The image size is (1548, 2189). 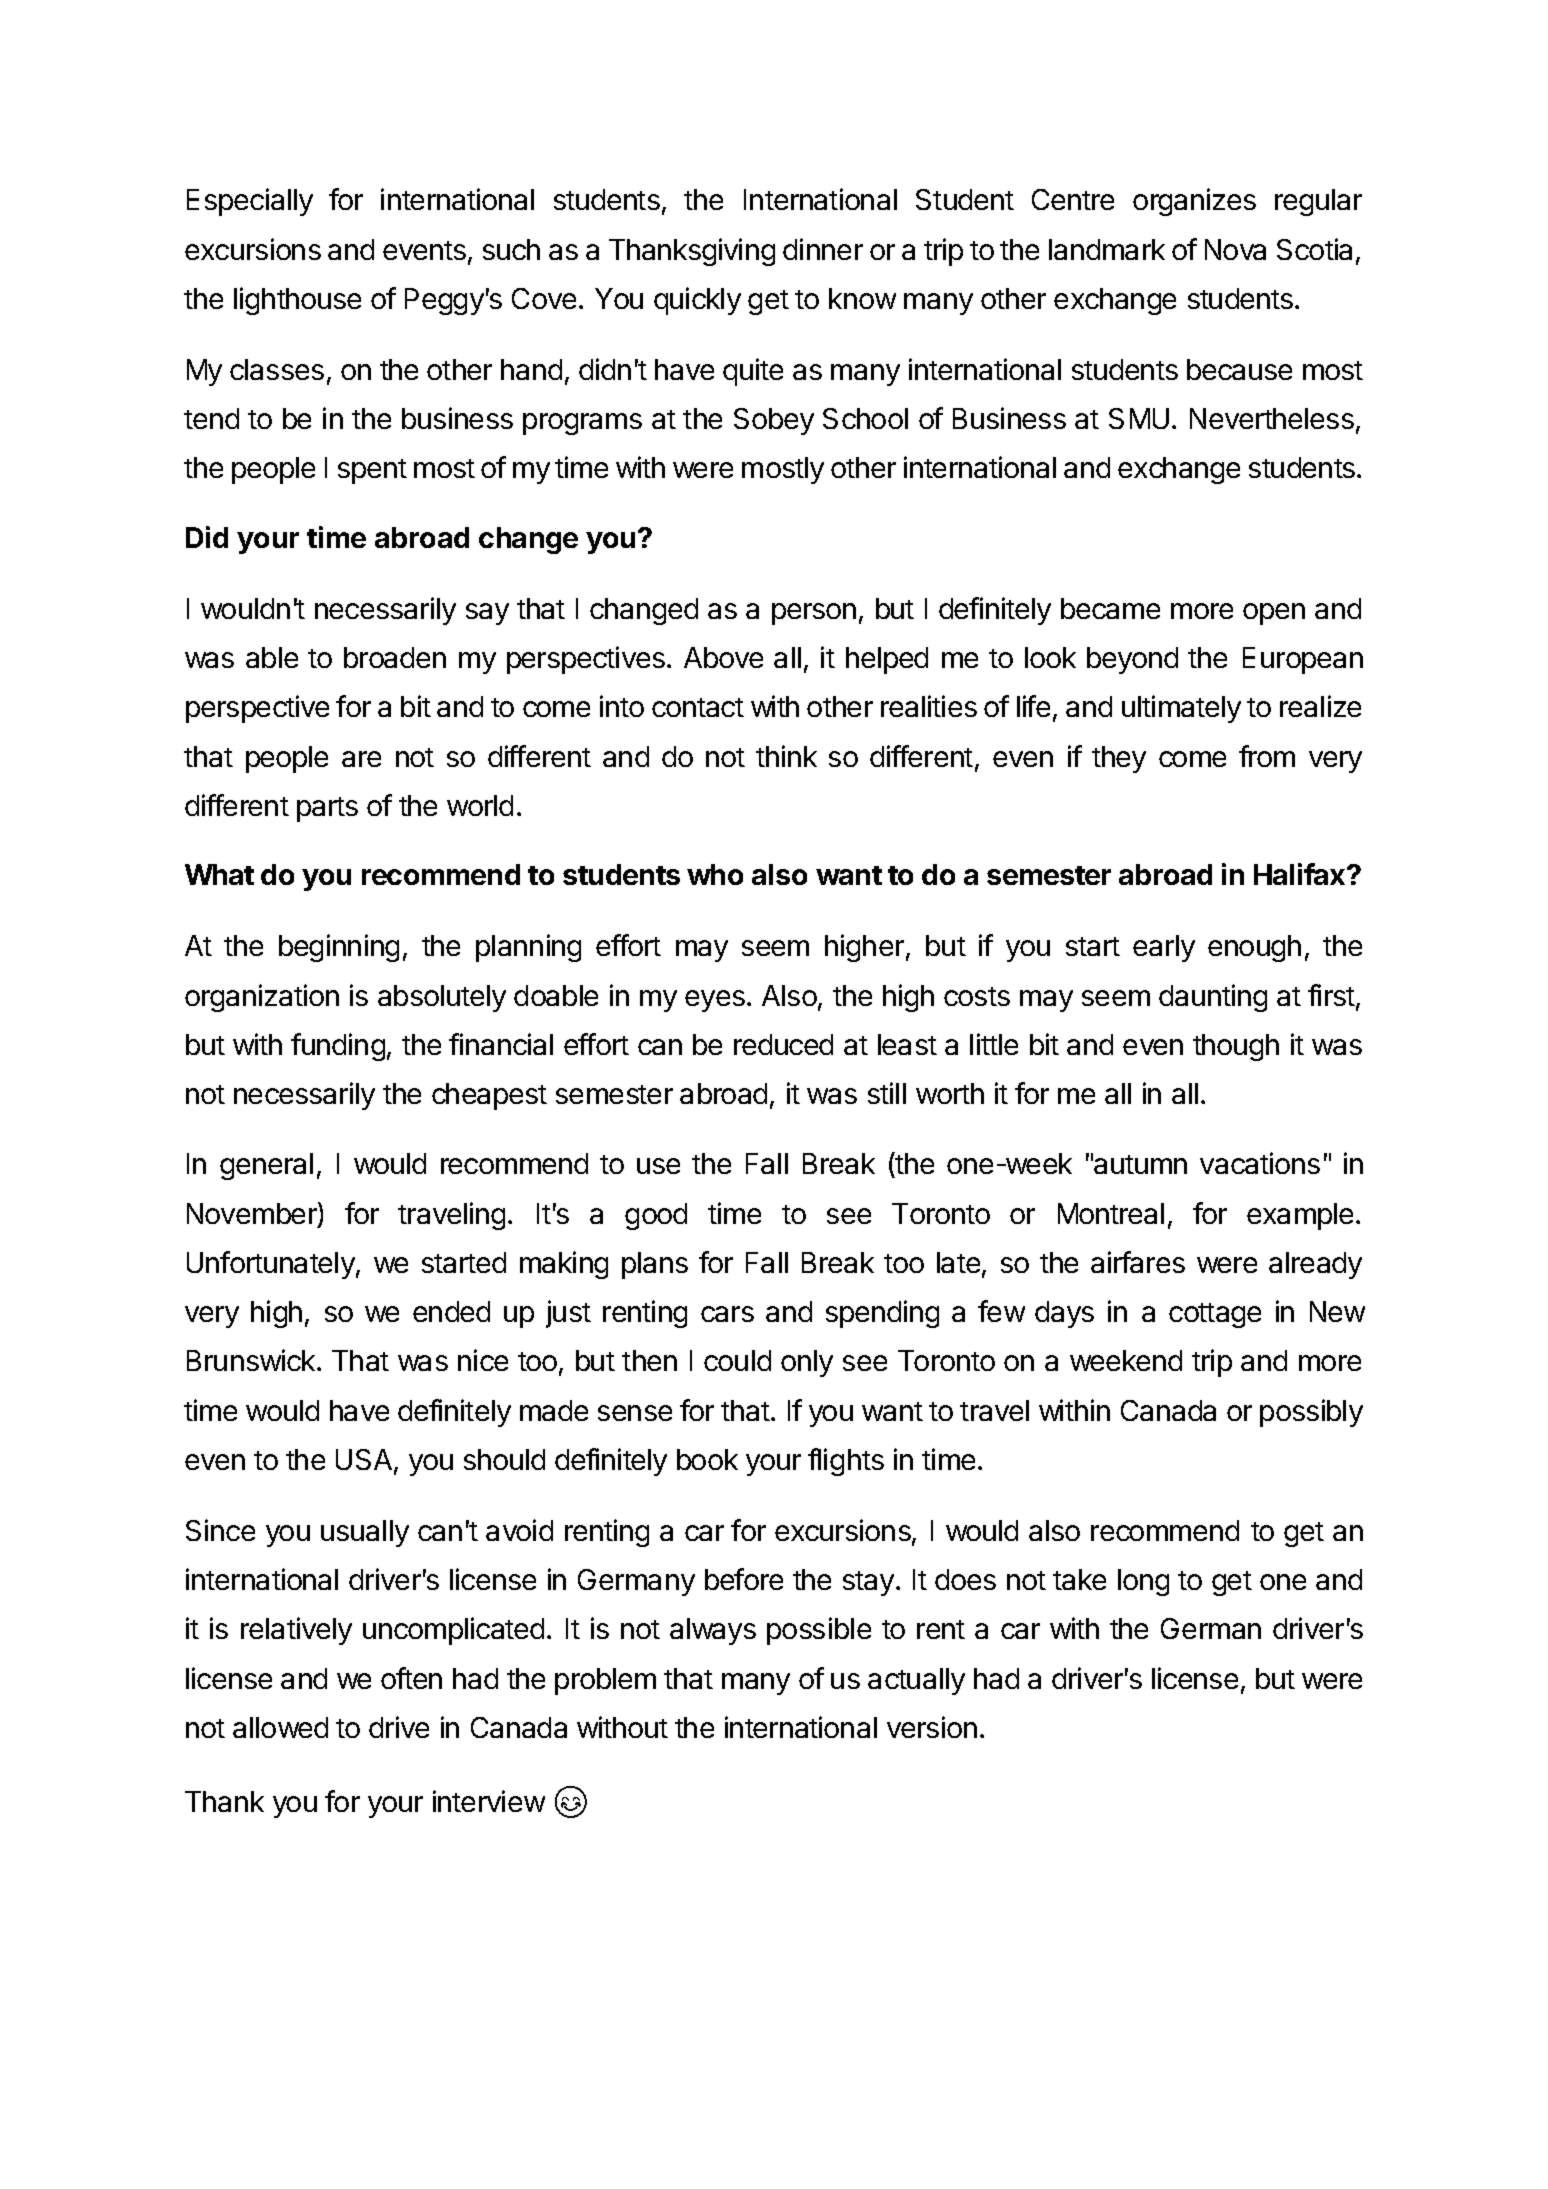 I want to click on open, so click(x=1274, y=614).
